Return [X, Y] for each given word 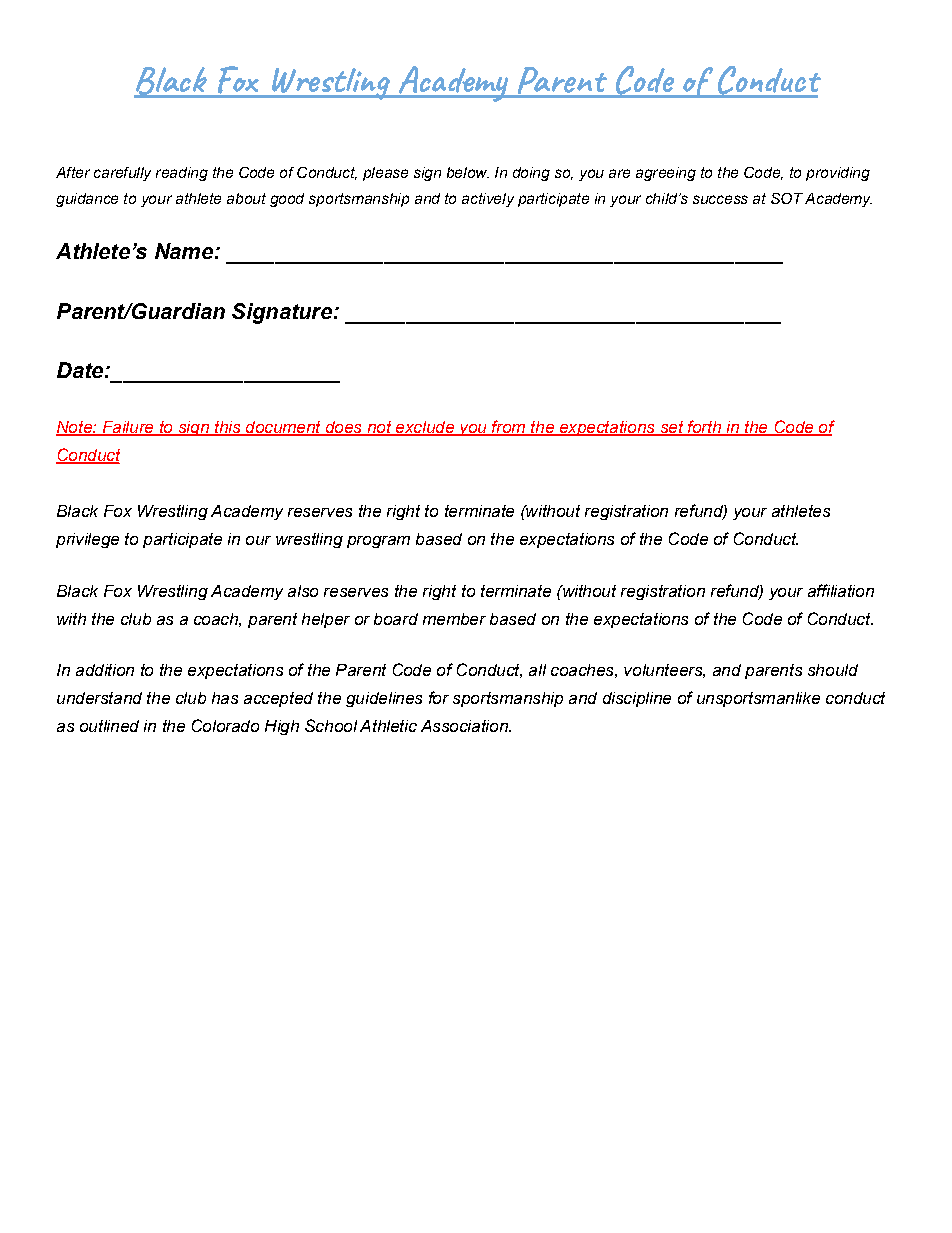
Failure [128, 428]
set [672, 428]
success [720, 199]
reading [182, 174]
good [287, 200]
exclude [425, 428]
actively [488, 200]
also [303, 591]
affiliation [841, 590]
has [225, 698]
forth [704, 428]
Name [184, 251]
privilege [87, 540]
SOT [787, 198]
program [378, 542]
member [454, 619]
